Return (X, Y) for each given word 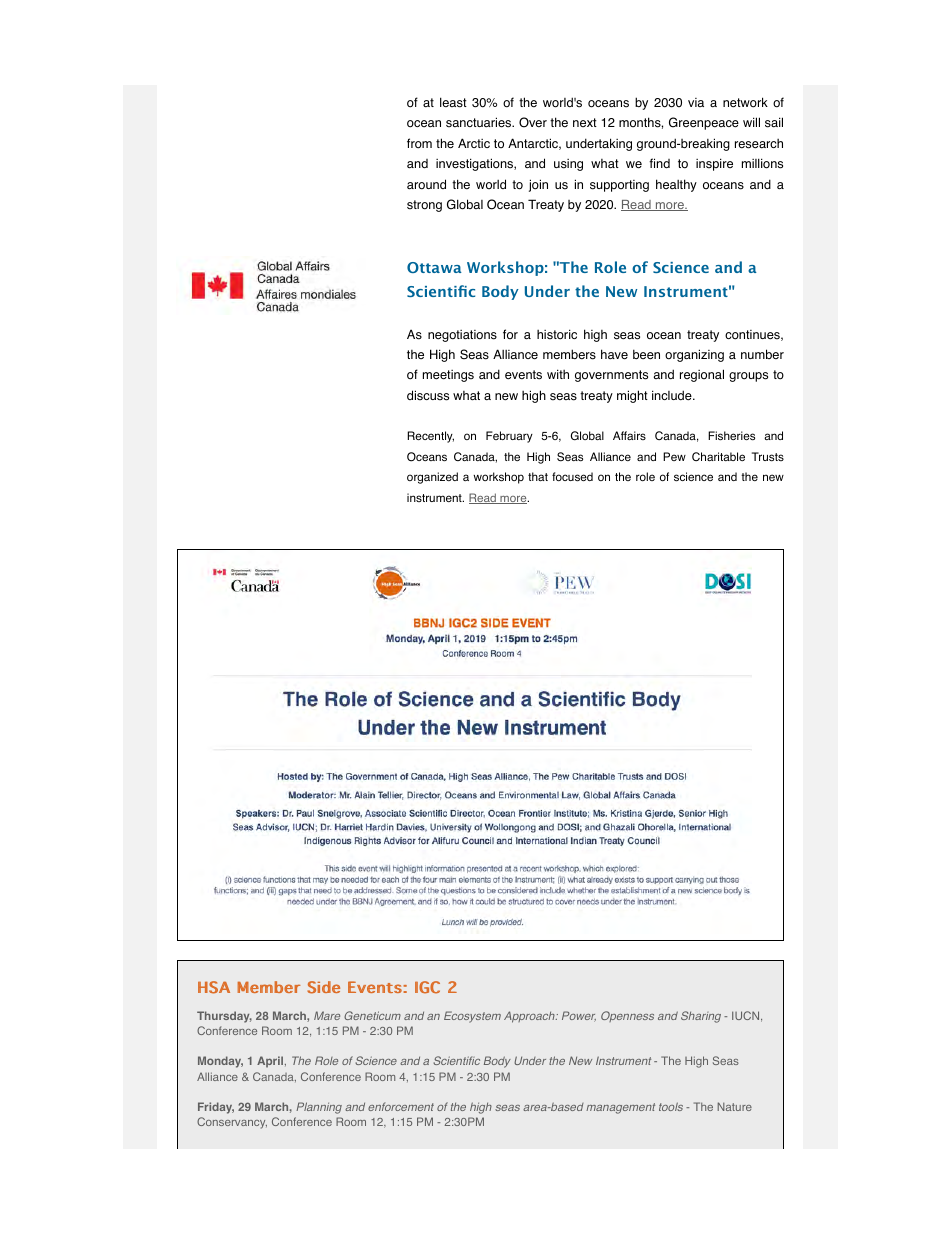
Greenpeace (704, 123)
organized (432, 478)
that (538, 476)
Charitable (718, 456)
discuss (428, 395)
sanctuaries (480, 122)
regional (702, 375)
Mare (327, 1015)
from (419, 143)
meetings (448, 376)
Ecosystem (472, 1017)
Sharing (701, 1017)
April (271, 1062)
